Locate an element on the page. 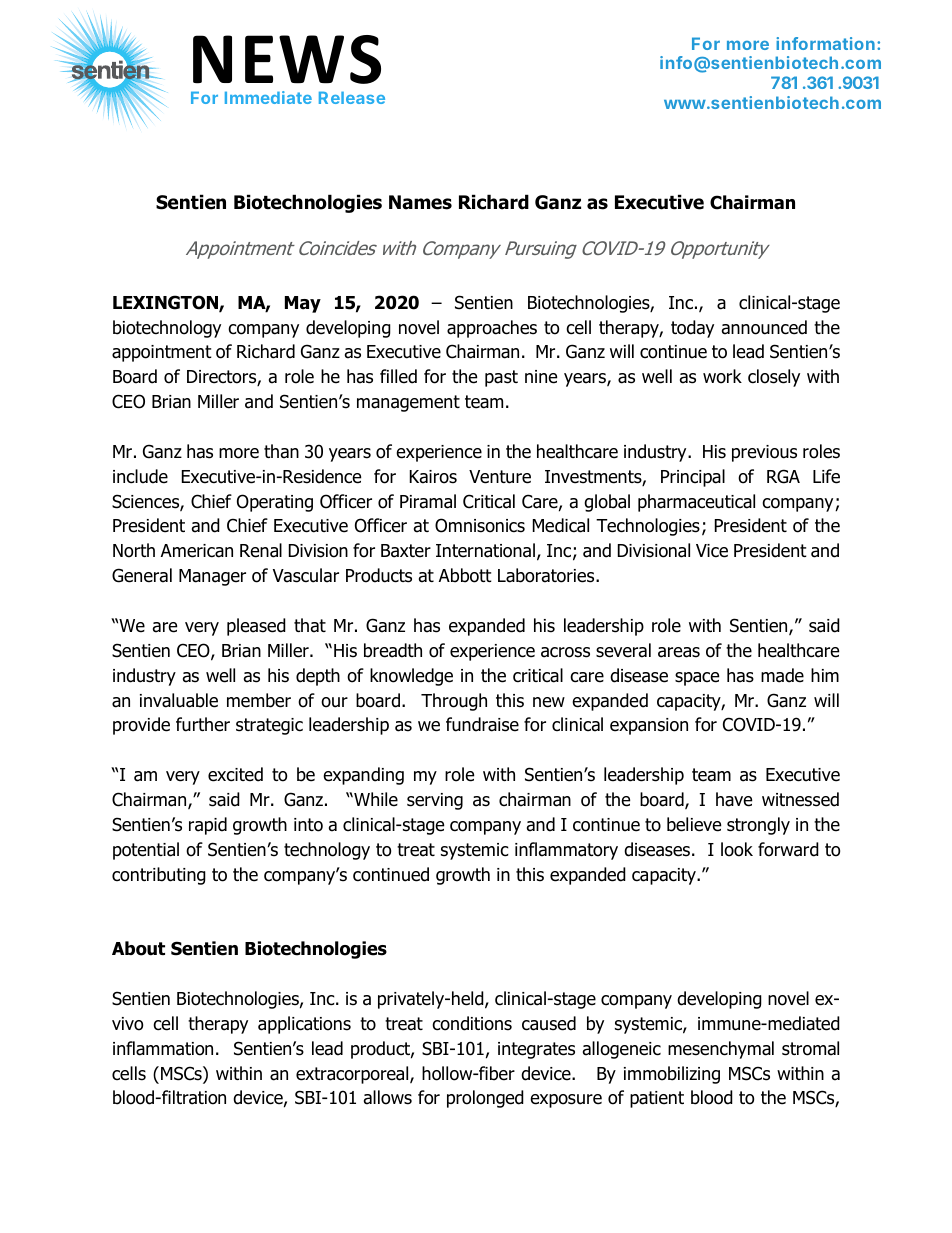 This image has height=1233, width=952. announced is located at coordinates (764, 327).
